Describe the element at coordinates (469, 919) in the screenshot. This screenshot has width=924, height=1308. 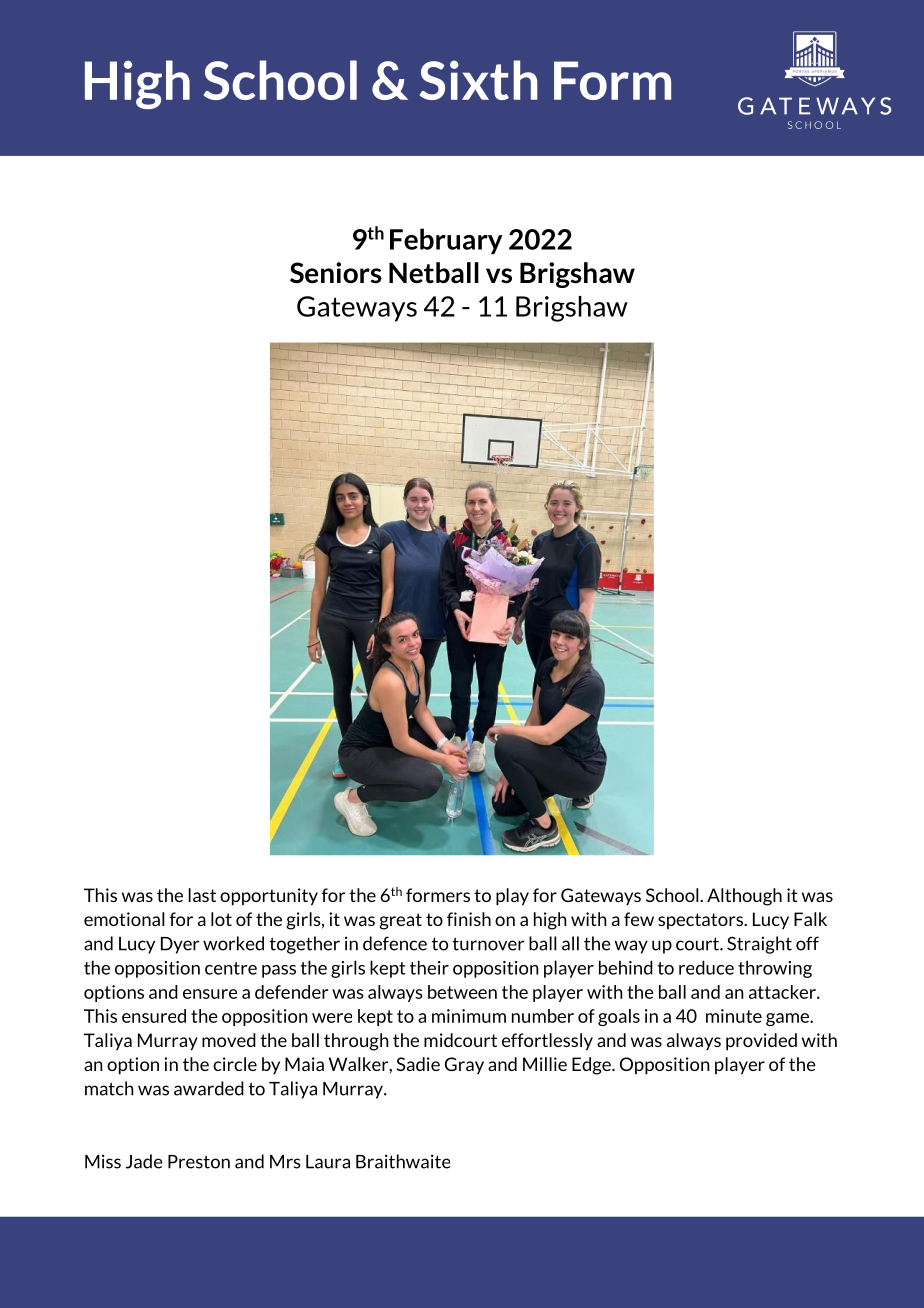
I see `finish` at that location.
